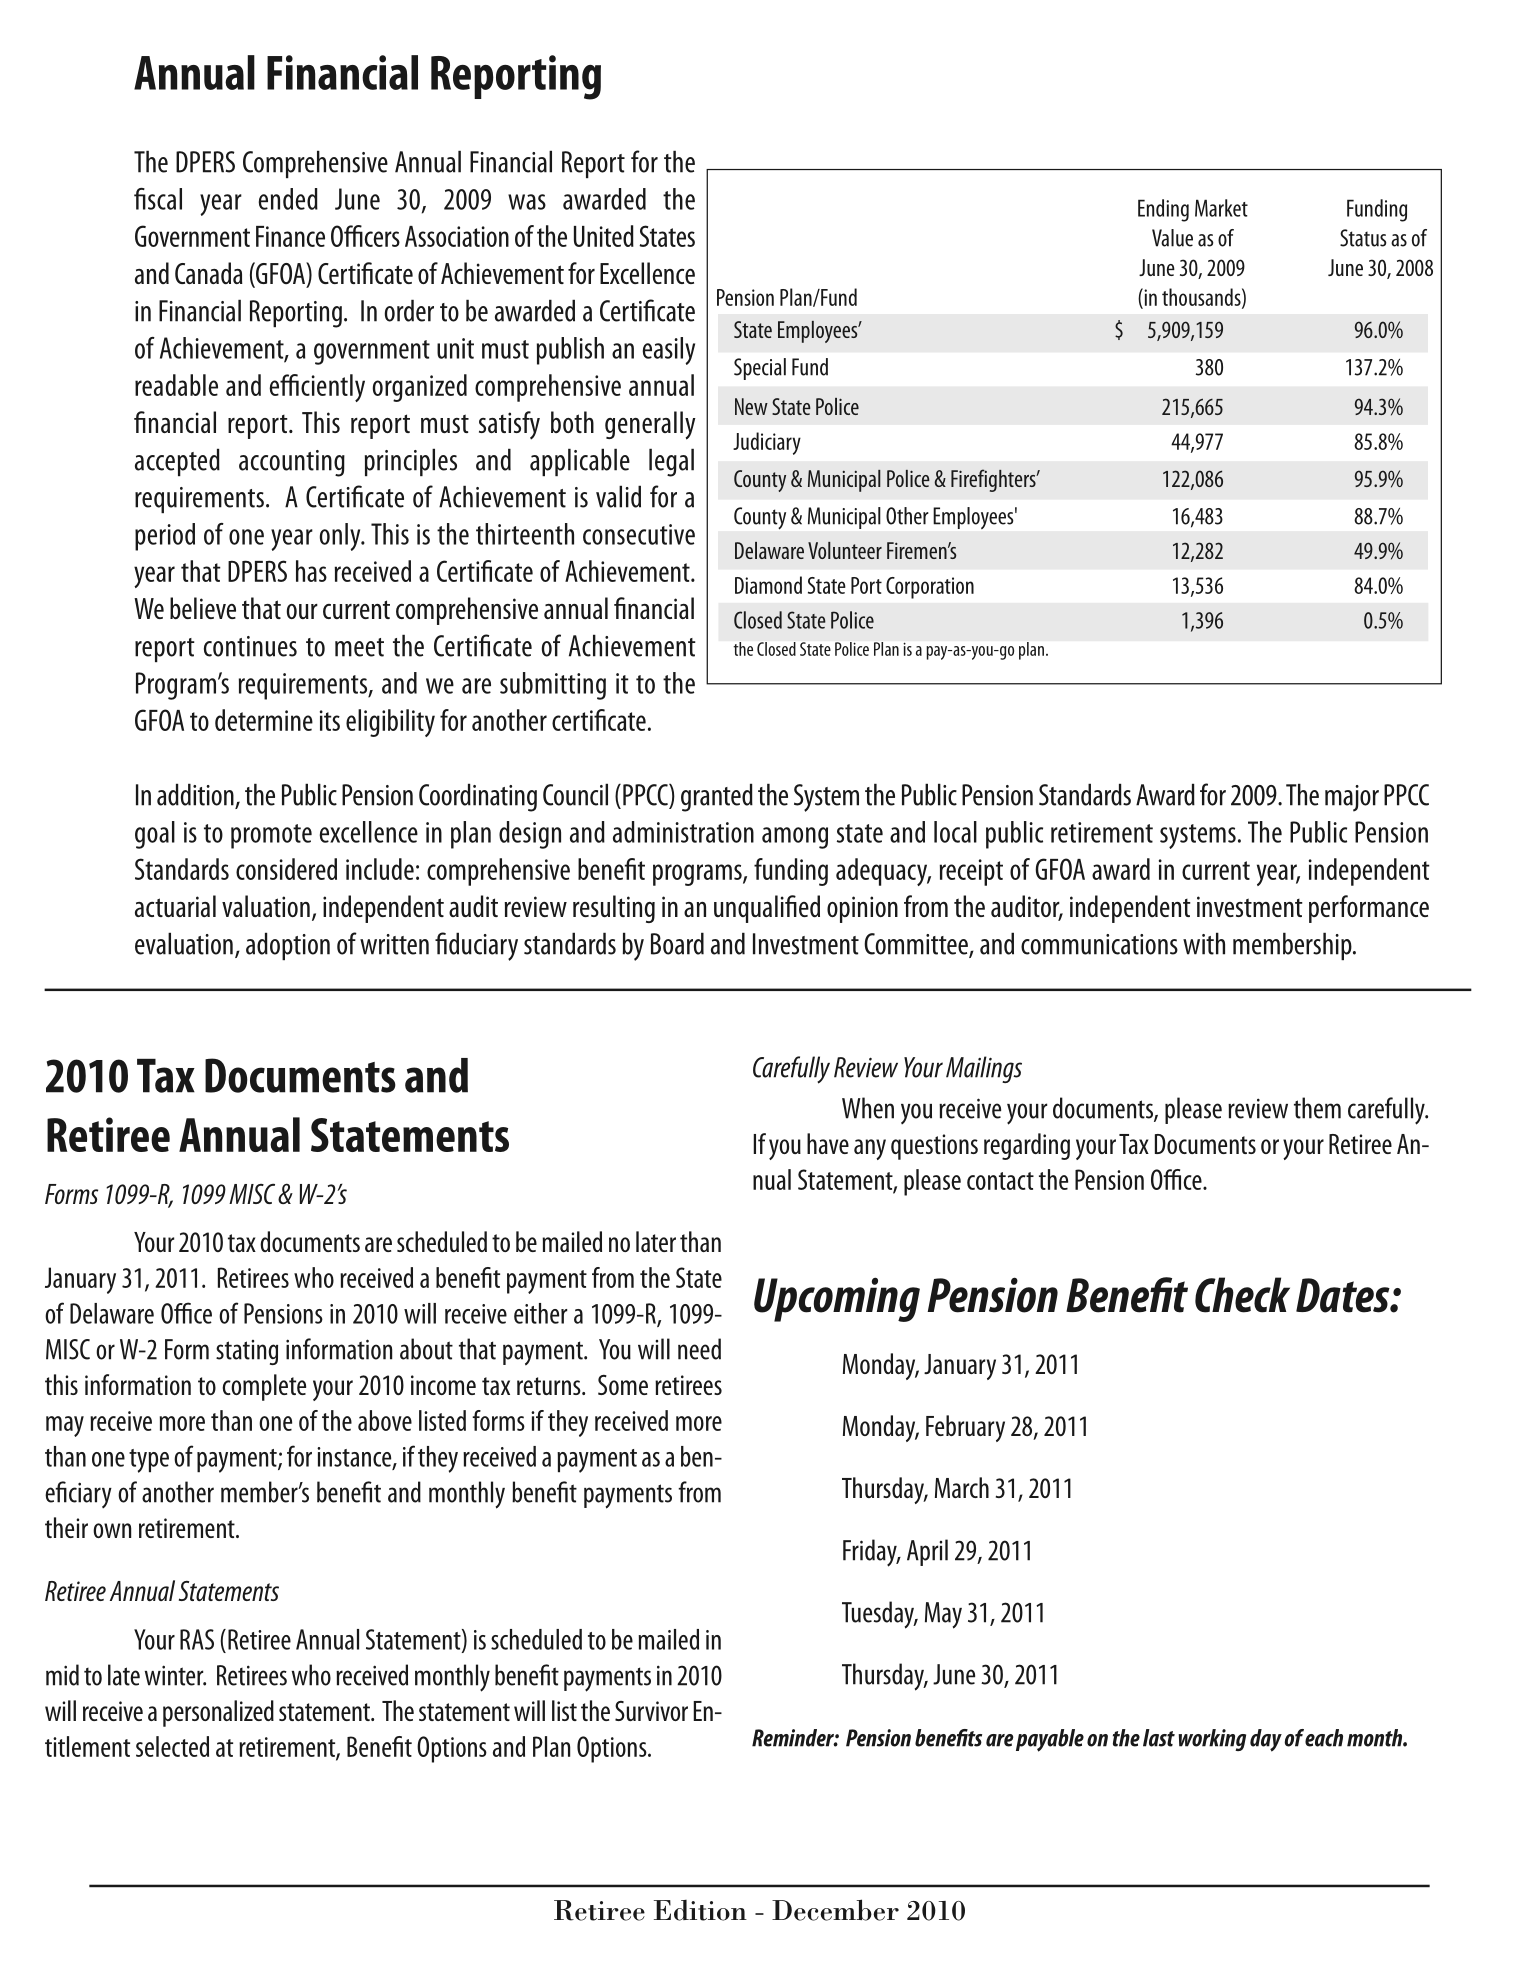 The height and width of the image is (1966, 1519). I want to click on Mailings, so click(984, 1069).
